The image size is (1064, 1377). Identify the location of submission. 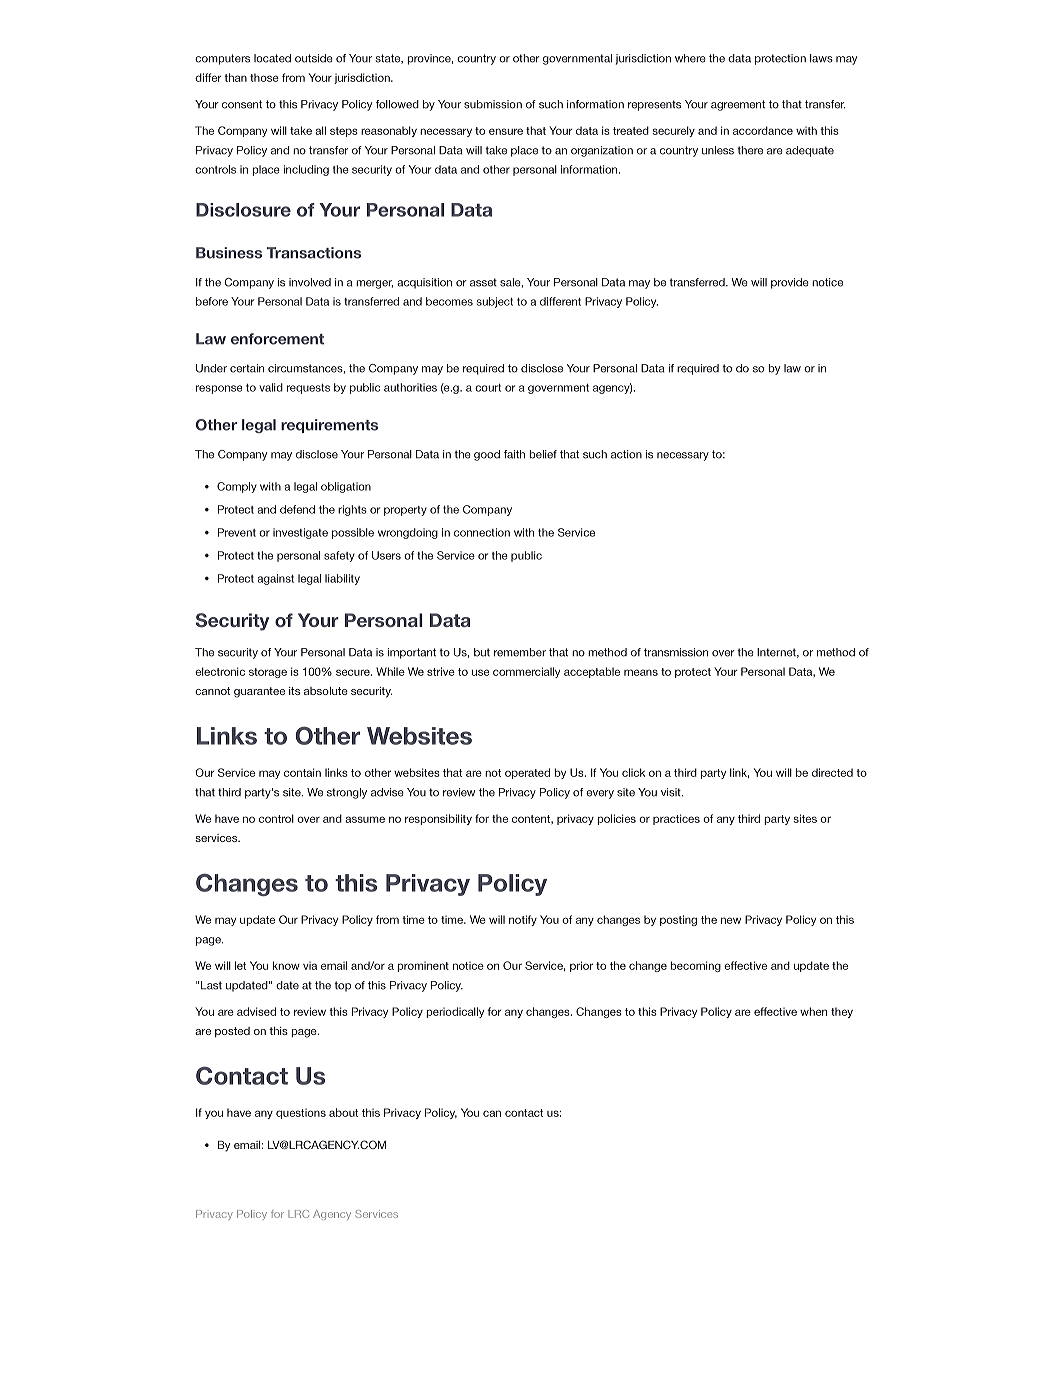
(493, 104).
